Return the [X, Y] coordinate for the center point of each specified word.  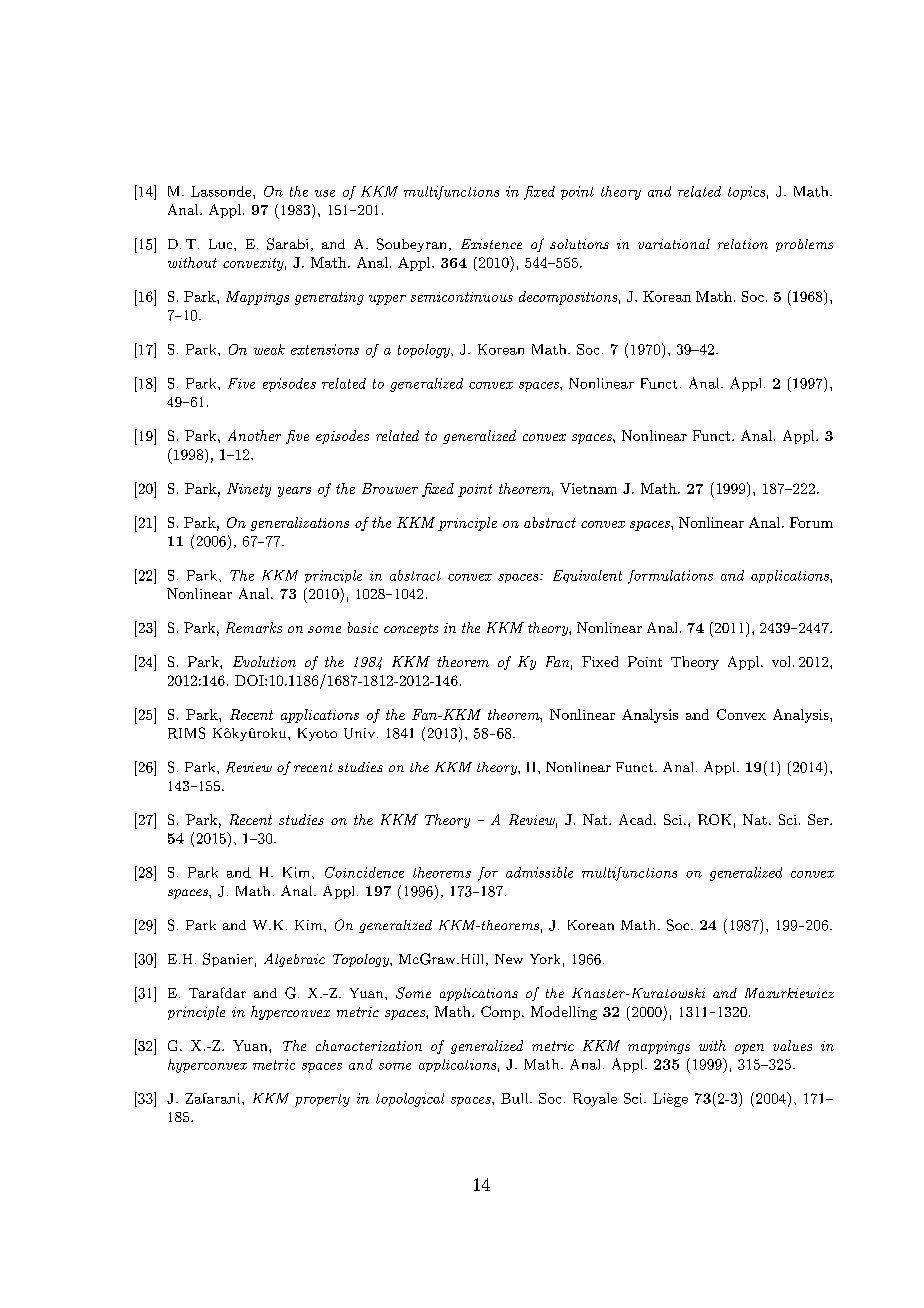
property [322, 1100]
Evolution [264, 661]
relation [743, 244]
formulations [670, 577]
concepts [411, 630]
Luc [222, 244]
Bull [516, 1098]
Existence [491, 244]
